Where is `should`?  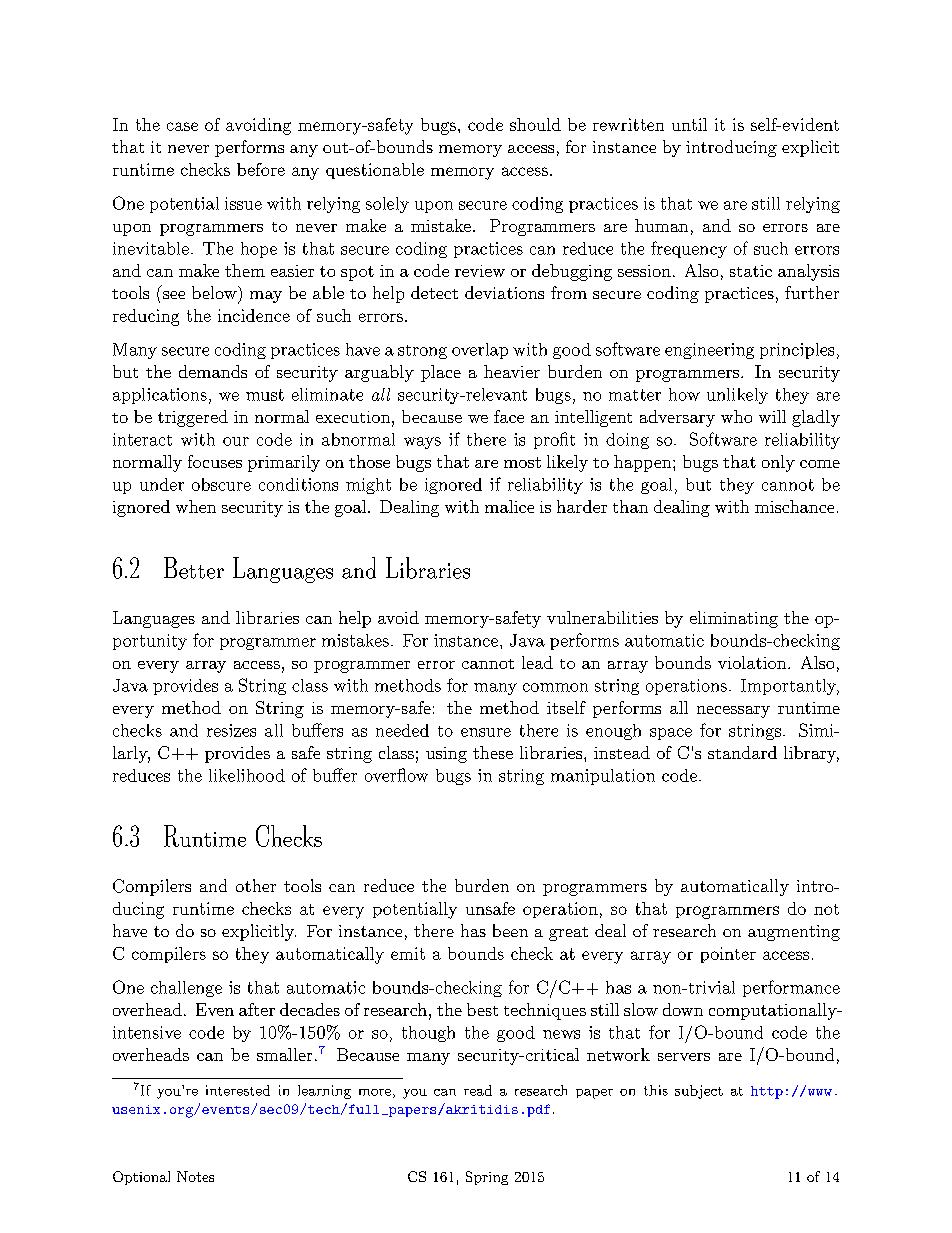
should is located at coordinates (535, 124).
